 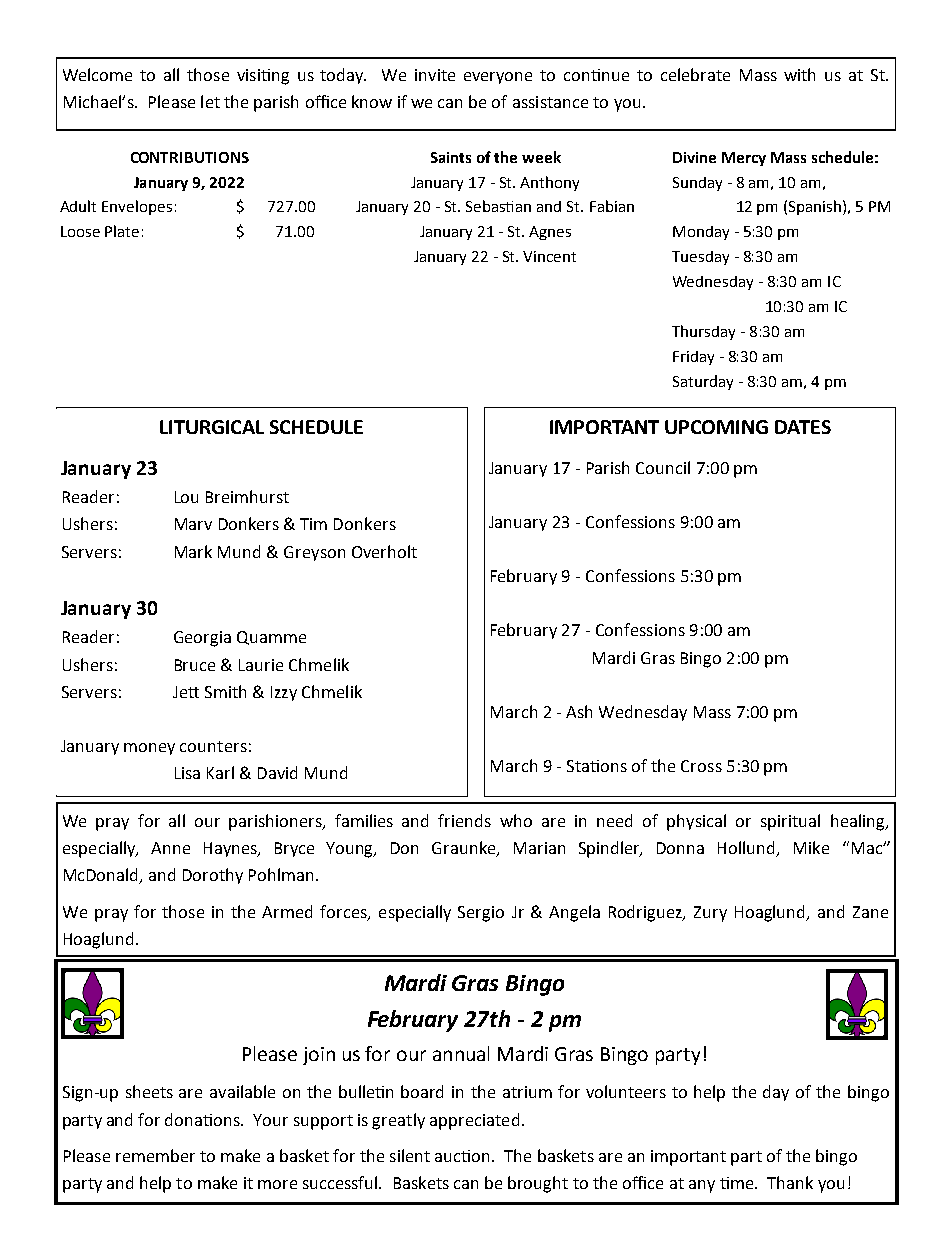 I want to click on Overholt, so click(x=384, y=551).
